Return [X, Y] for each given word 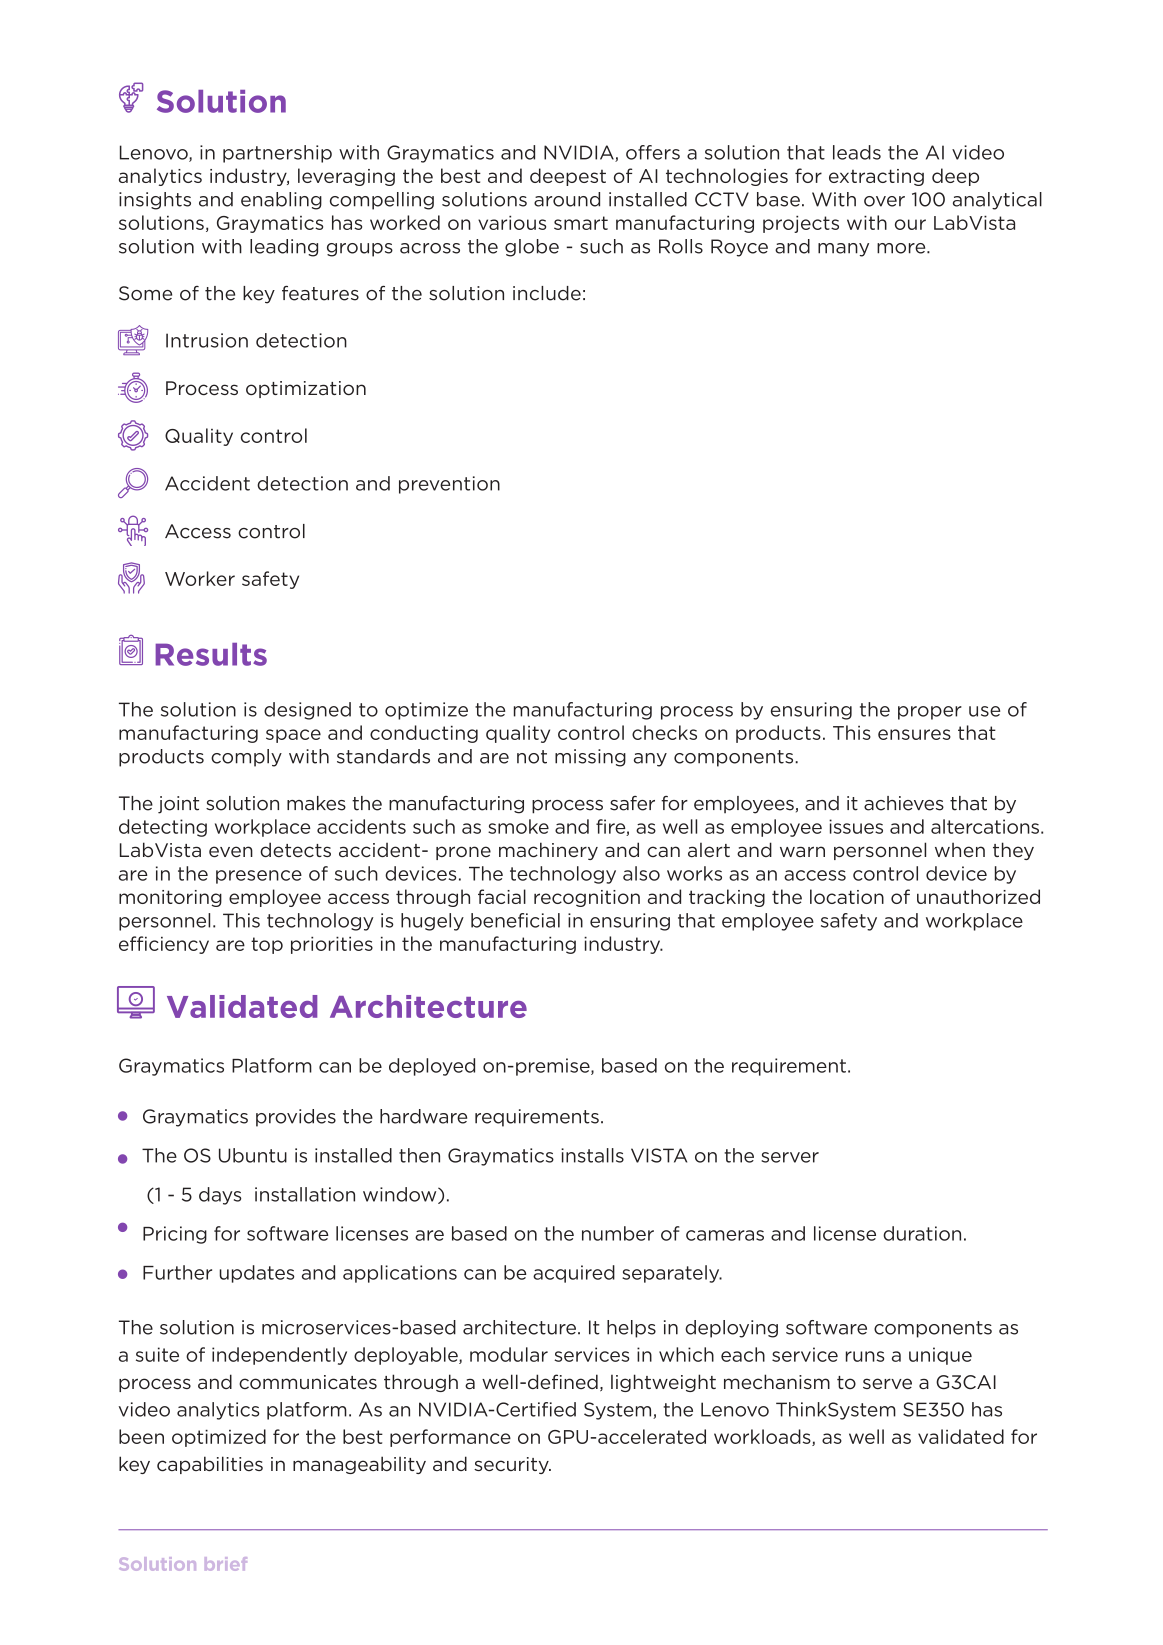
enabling [281, 201]
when [960, 850]
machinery [548, 851]
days [220, 1196]
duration [922, 1233]
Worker [200, 578]
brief [226, 1564]
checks [664, 732]
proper [930, 713]
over [884, 201]
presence [259, 877]
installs [592, 1155]
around [567, 199]
